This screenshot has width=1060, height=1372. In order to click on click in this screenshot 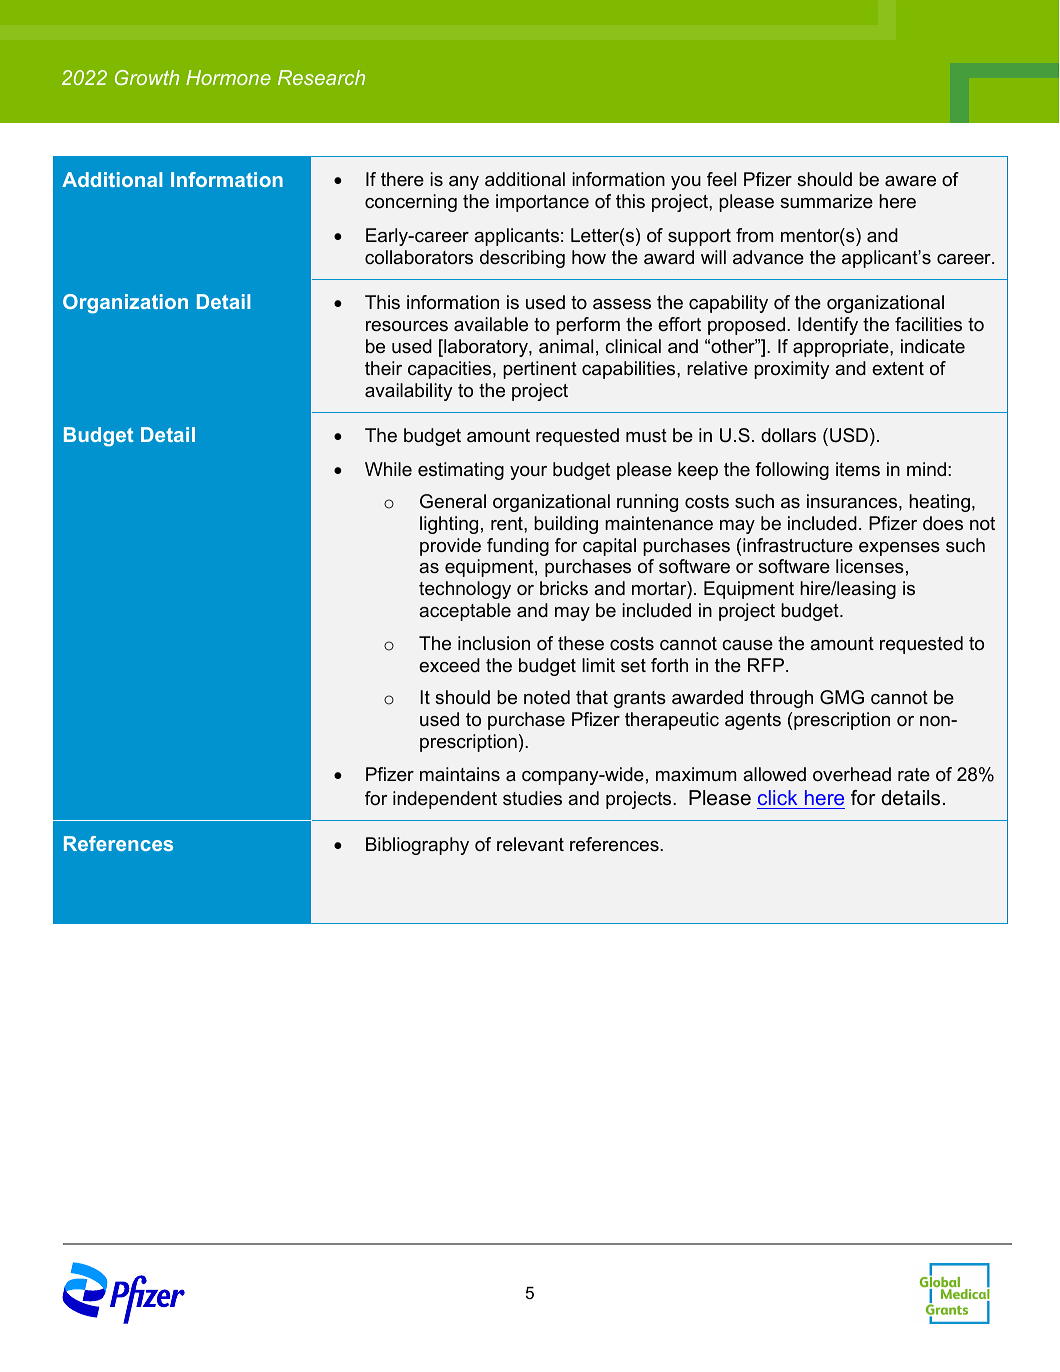, I will do `click(777, 797)`.
